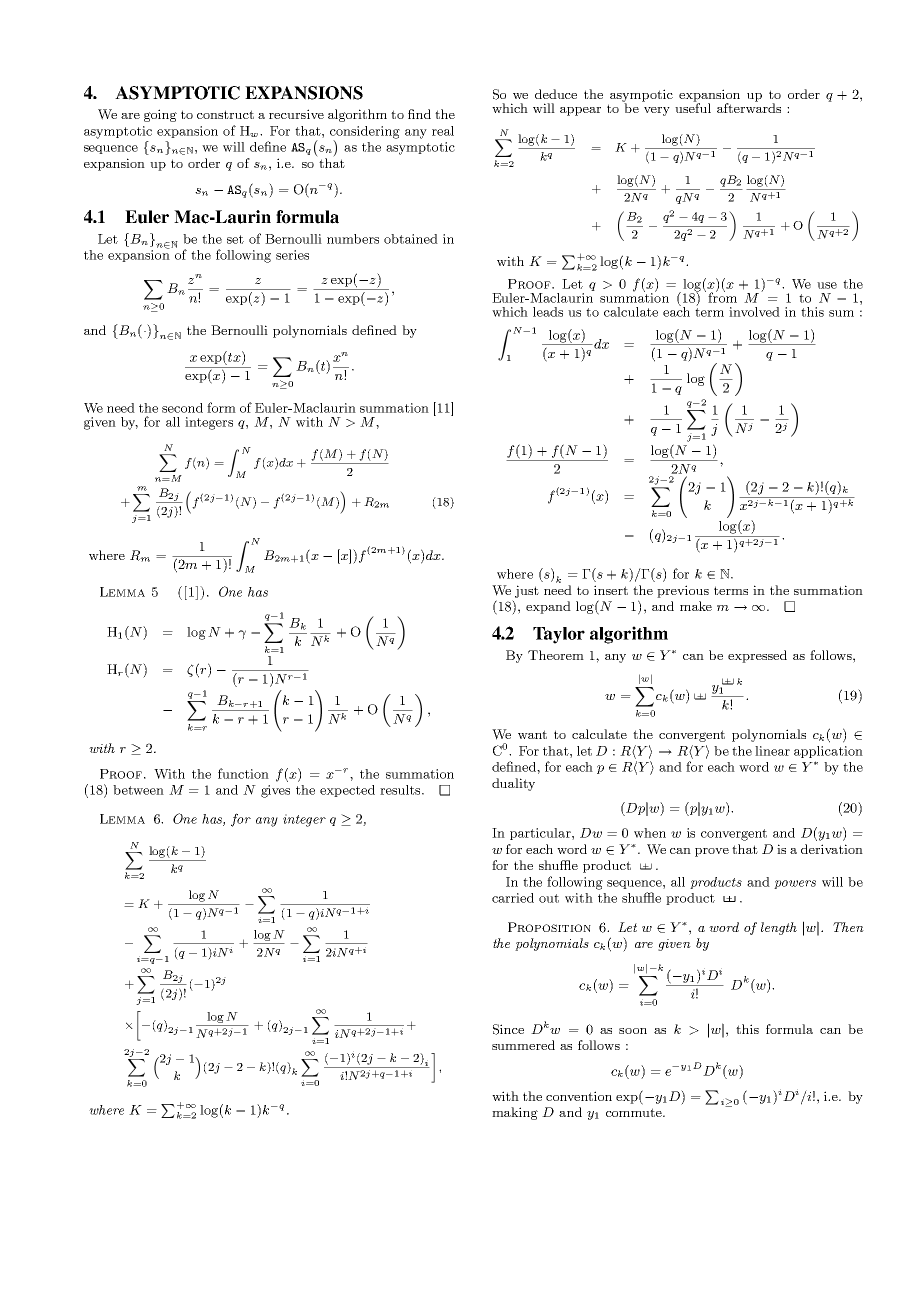 This screenshot has width=924, height=1308. Describe the element at coordinates (635, 1112) in the screenshot. I see `commute` at that location.
